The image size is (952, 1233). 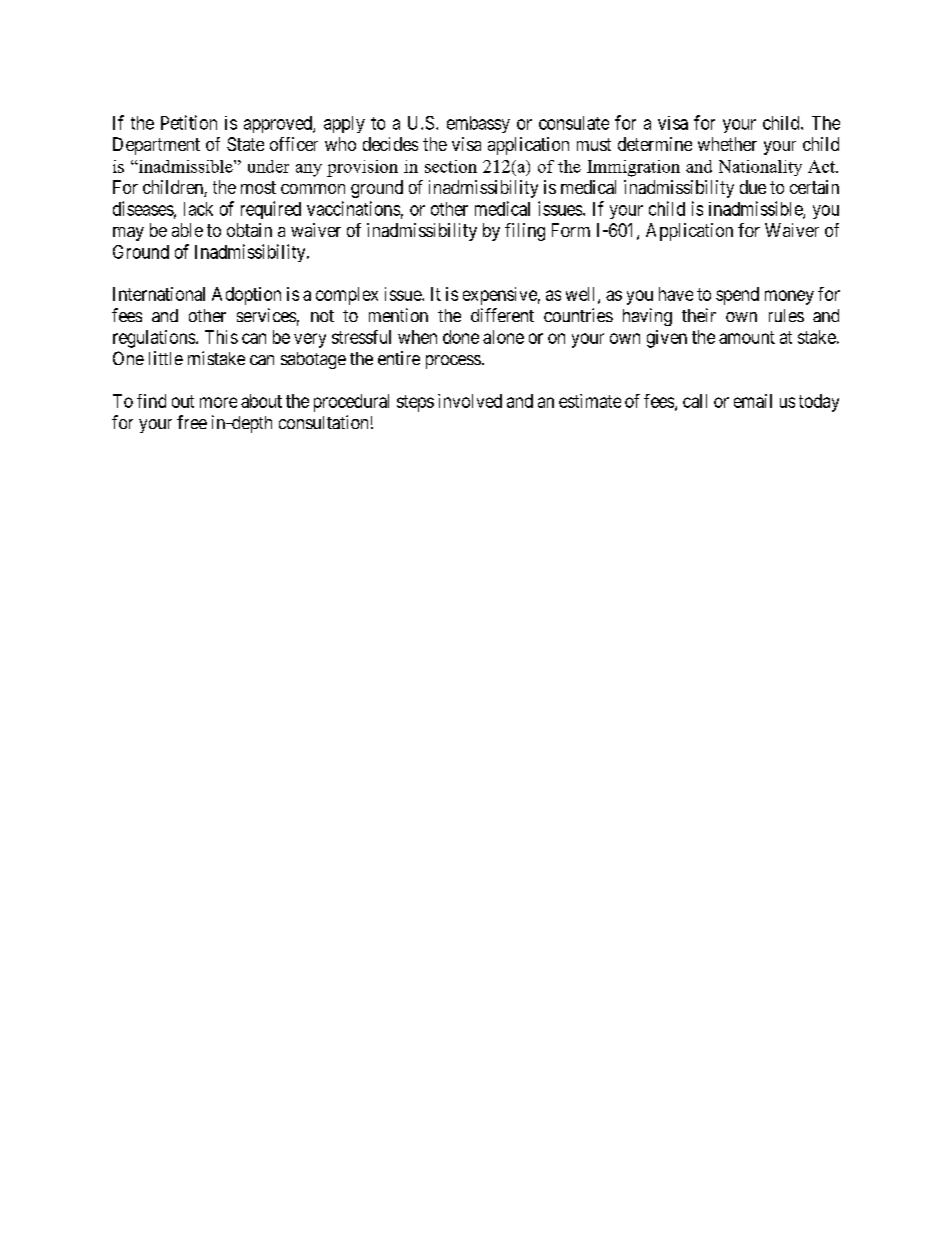 I want to click on embassy, so click(x=478, y=124).
